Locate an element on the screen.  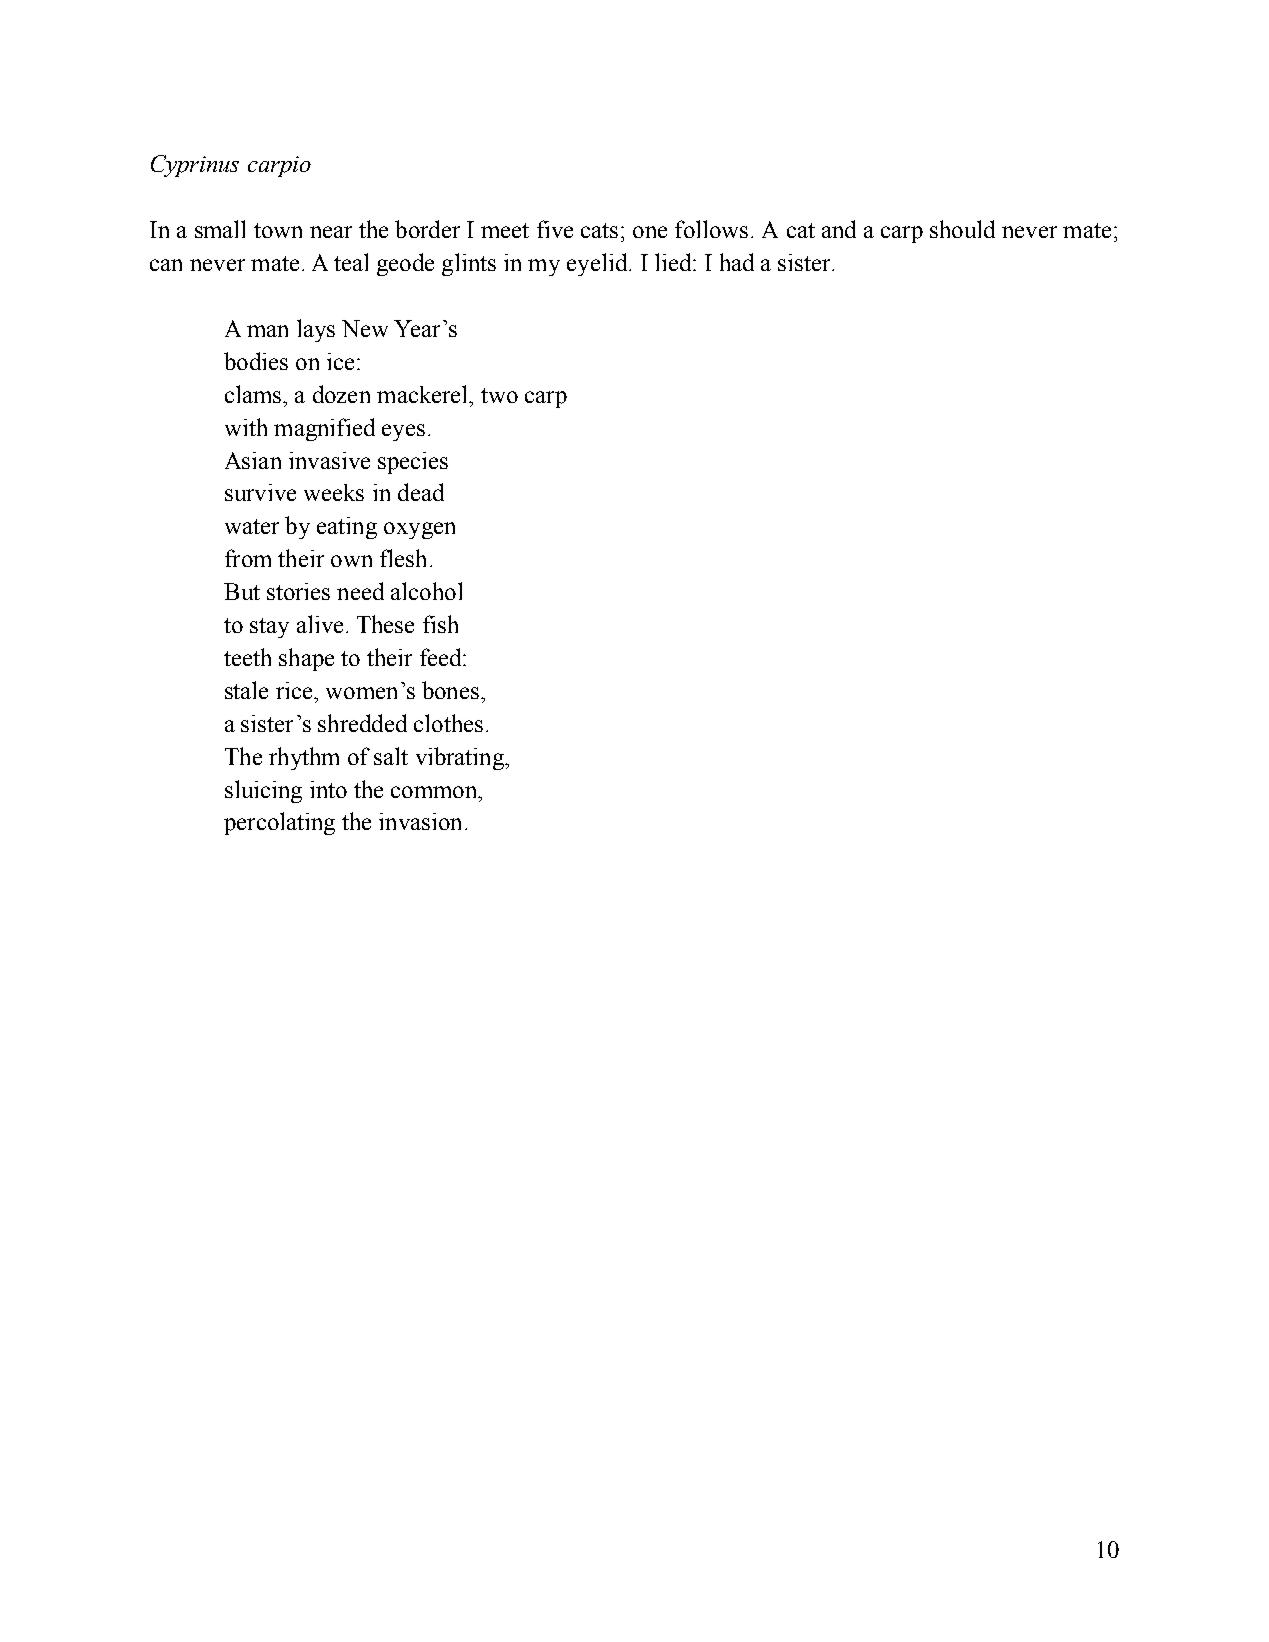
feed is located at coordinates (442, 657).
